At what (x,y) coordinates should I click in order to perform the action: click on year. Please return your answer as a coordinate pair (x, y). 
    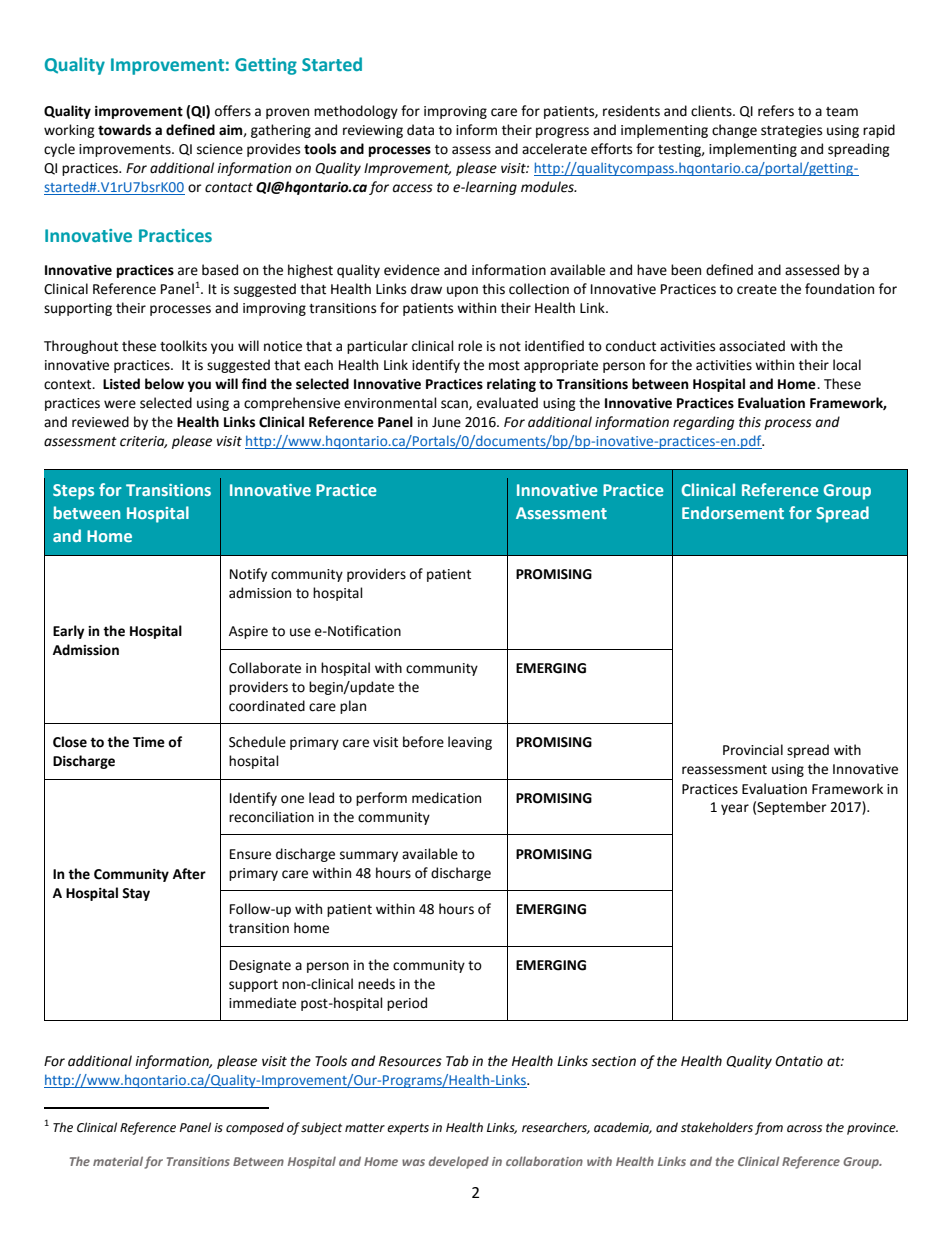
    Looking at the image, I should click on (735, 809).
